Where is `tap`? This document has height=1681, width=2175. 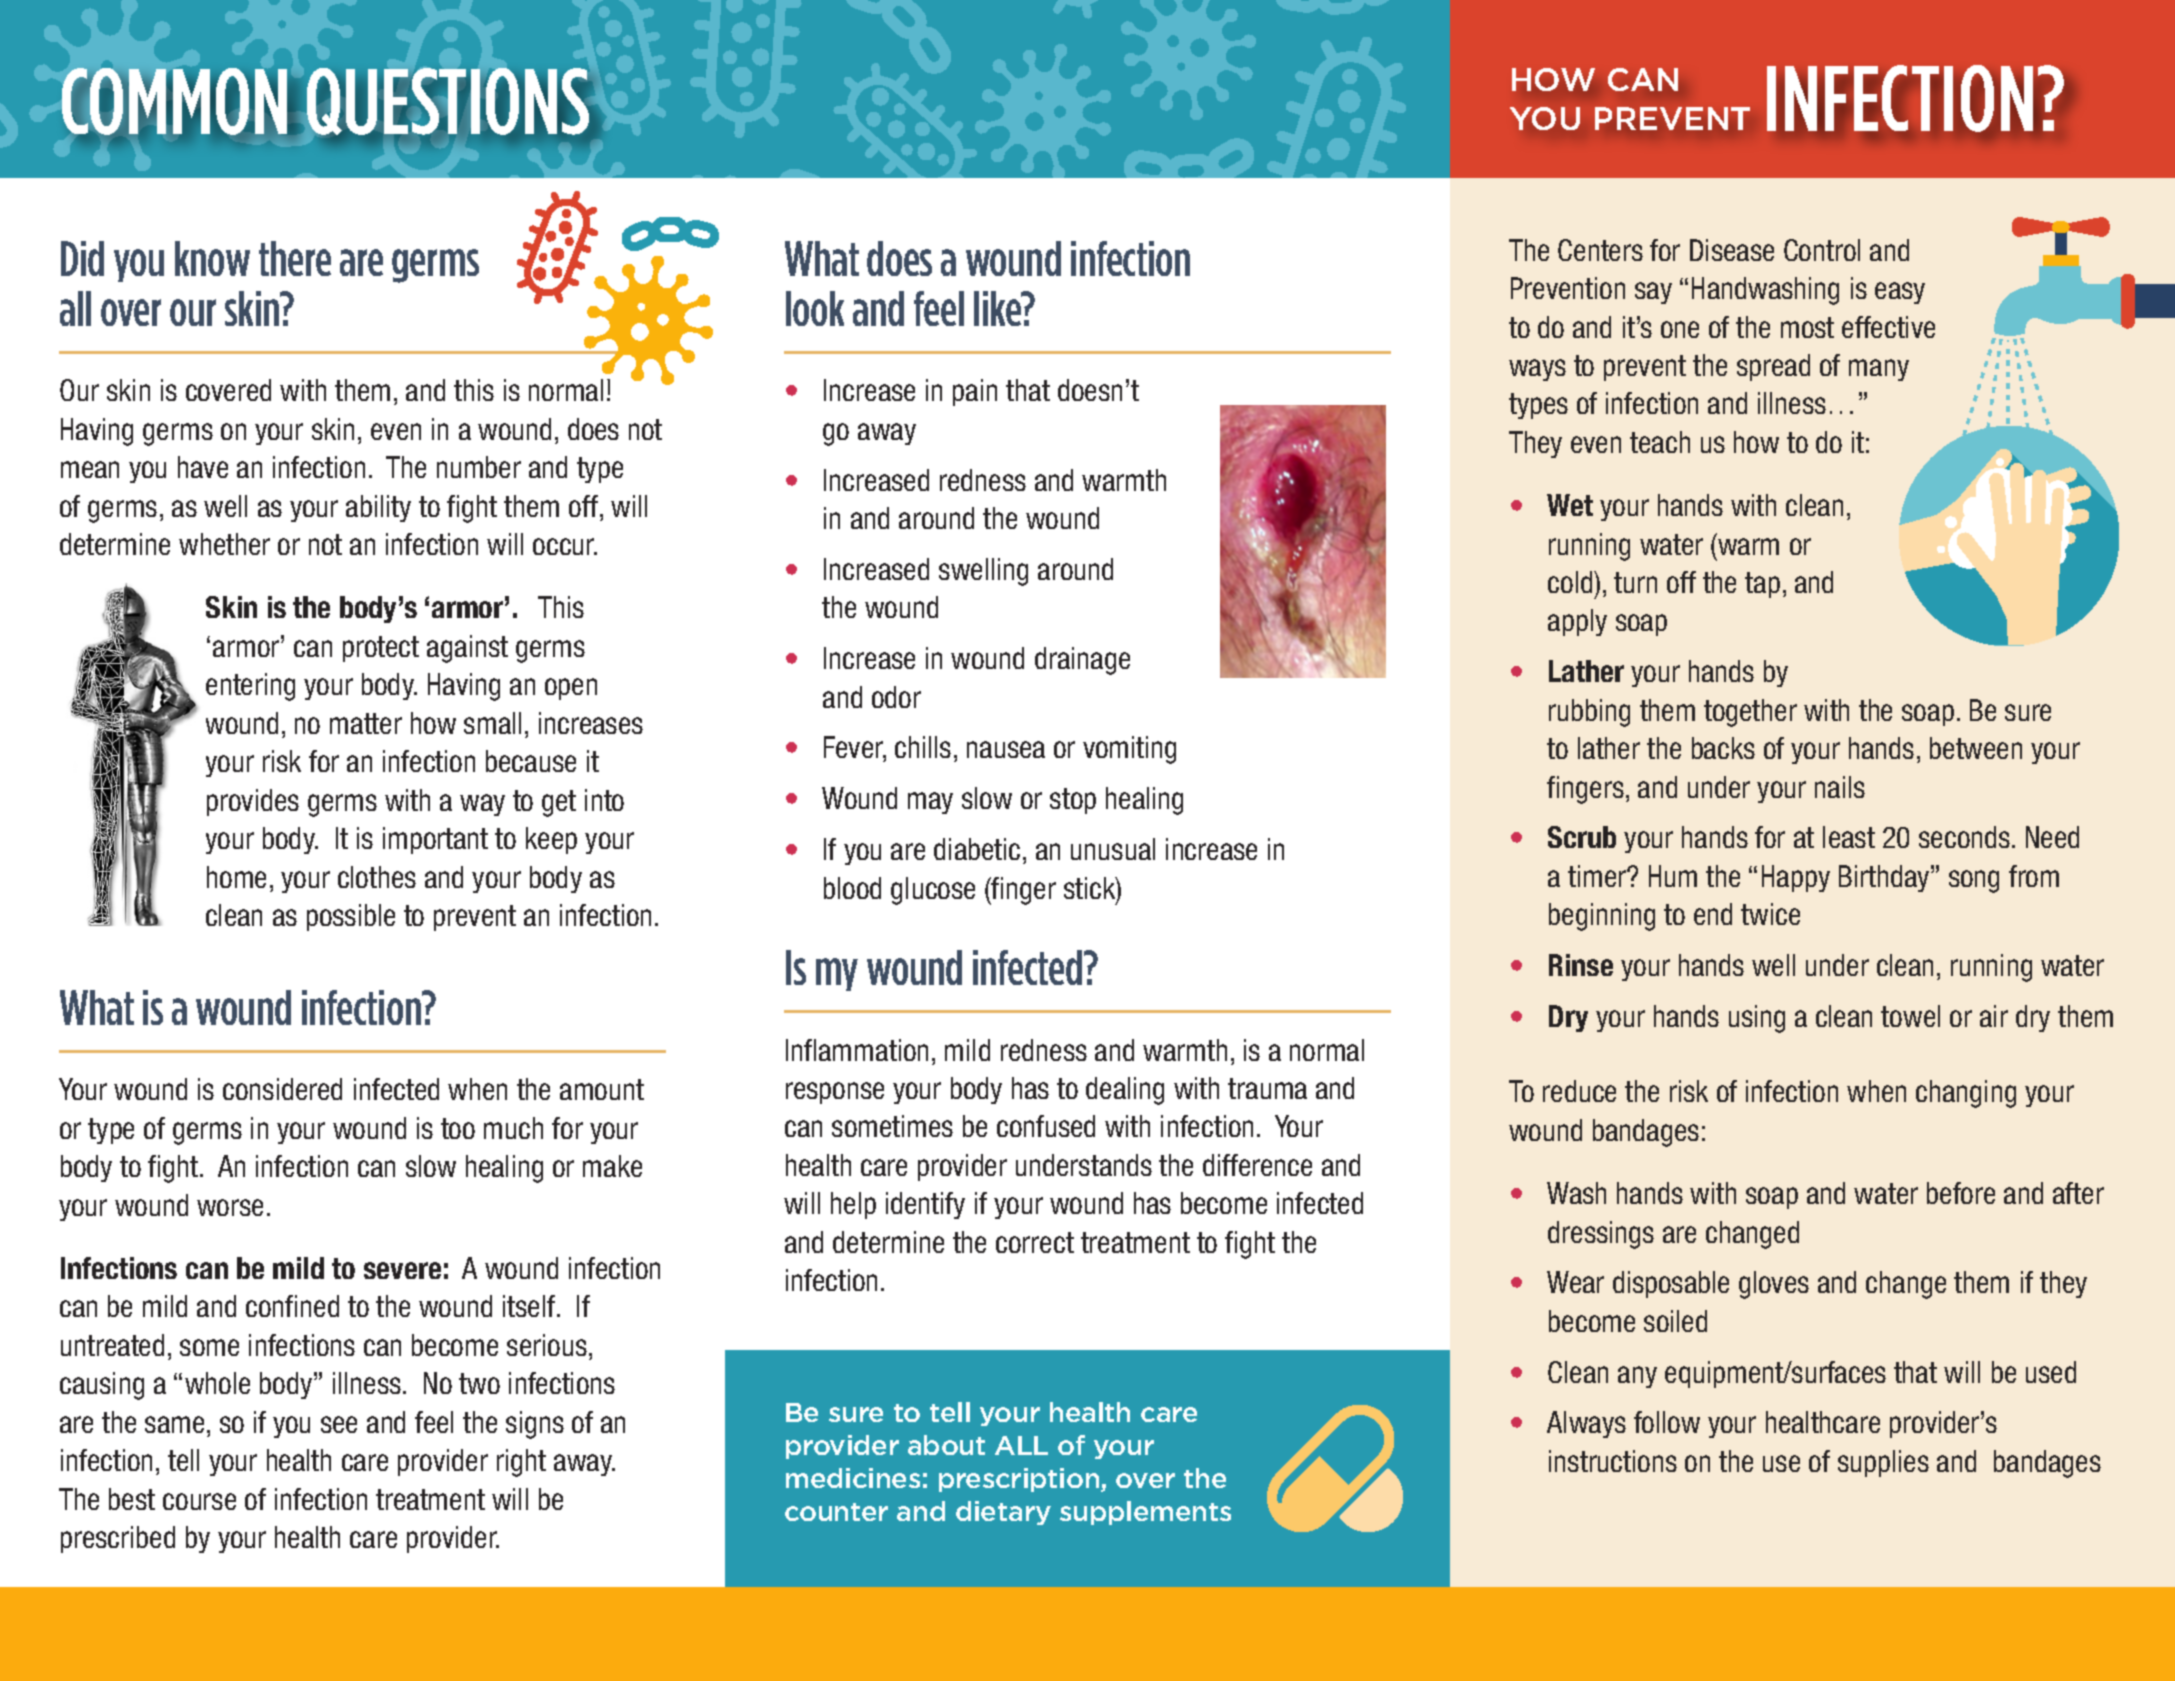
tap is located at coordinates (1762, 585).
